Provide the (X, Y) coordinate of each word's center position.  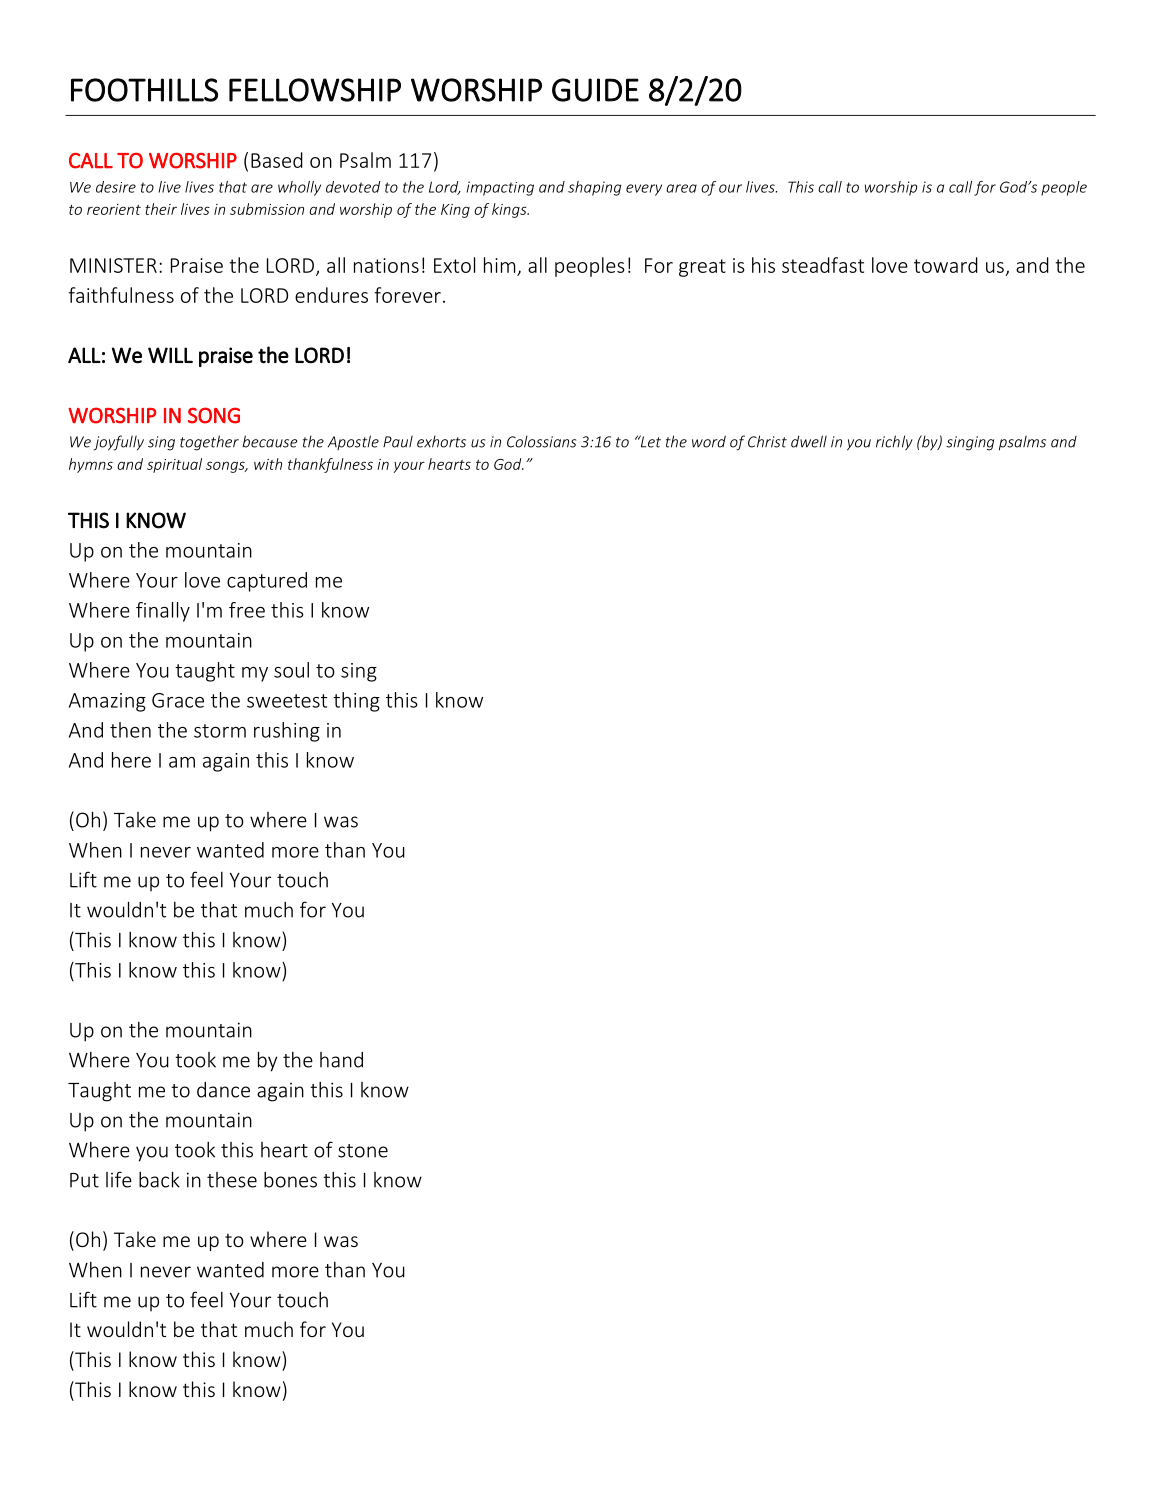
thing (356, 702)
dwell (809, 441)
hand (341, 1060)
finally (163, 612)
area (681, 188)
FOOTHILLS (144, 90)
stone (363, 1151)
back (159, 1179)
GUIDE (595, 90)
